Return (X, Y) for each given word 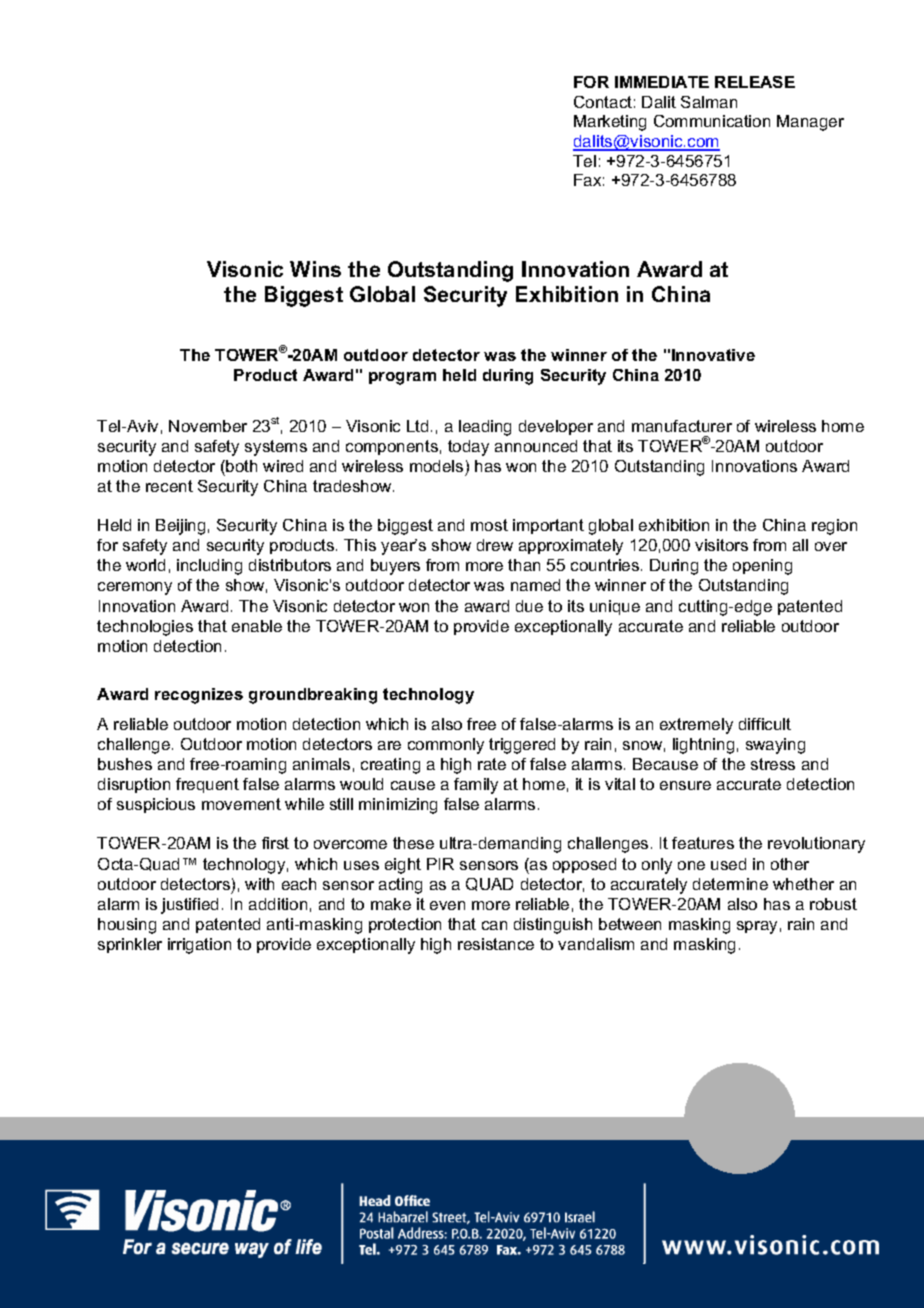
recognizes (199, 696)
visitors (721, 545)
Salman (709, 102)
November (208, 426)
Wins (315, 269)
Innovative (713, 355)
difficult (765, 724)
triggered (522, 746)
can (494, 925)
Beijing (180, 527)
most (489, 525)
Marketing (610, 123)
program (402, 378)
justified (189, 906)
